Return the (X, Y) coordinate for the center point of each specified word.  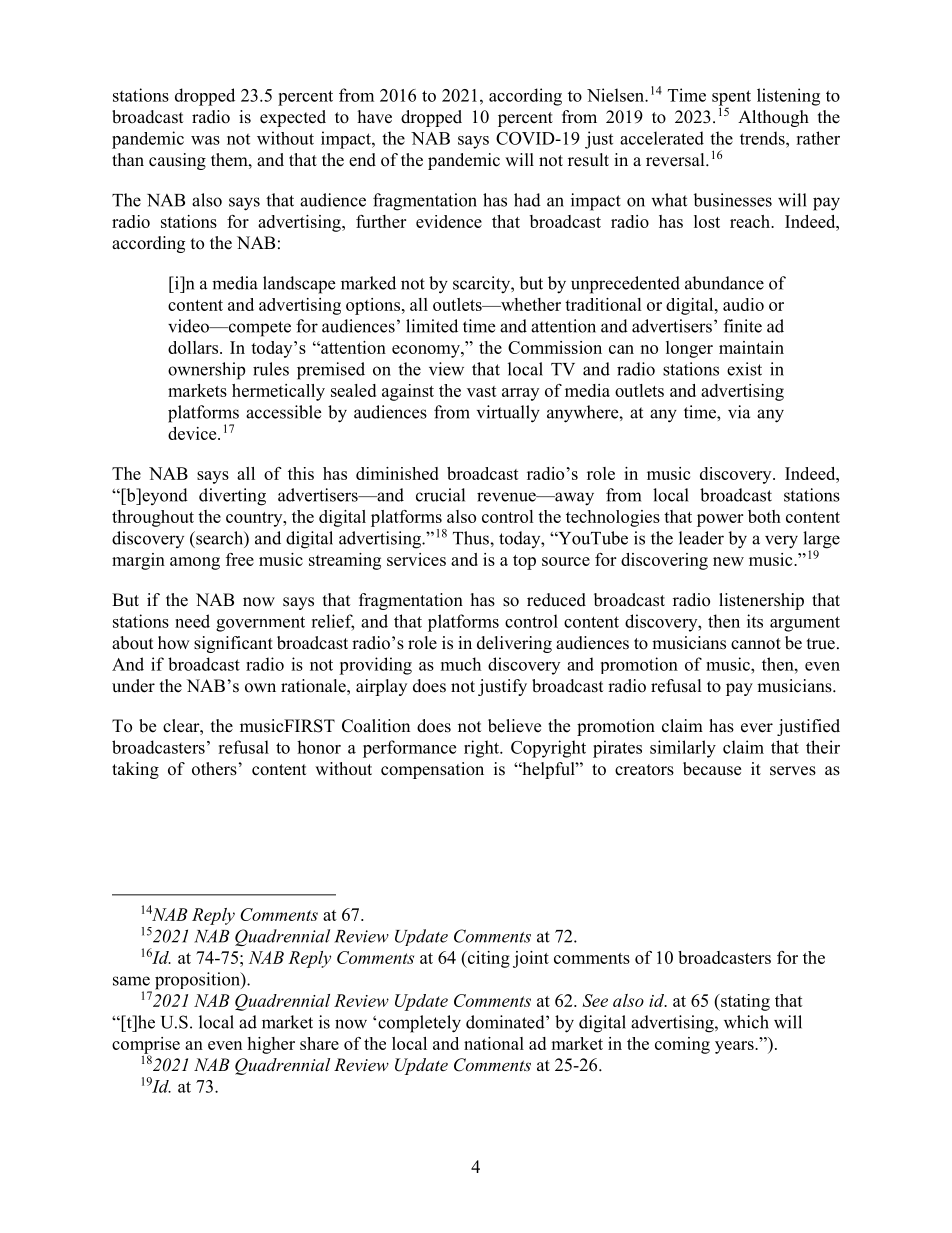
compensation (432, 770)
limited (432, 326)
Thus (472, 538)
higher (271, 1045)
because (712, 769)
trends (763, 138)
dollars (194, 347)
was (205, 140)
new (728, 561)
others (214, 769)
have (375, 117)
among (195, 563)
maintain (751, 347)
